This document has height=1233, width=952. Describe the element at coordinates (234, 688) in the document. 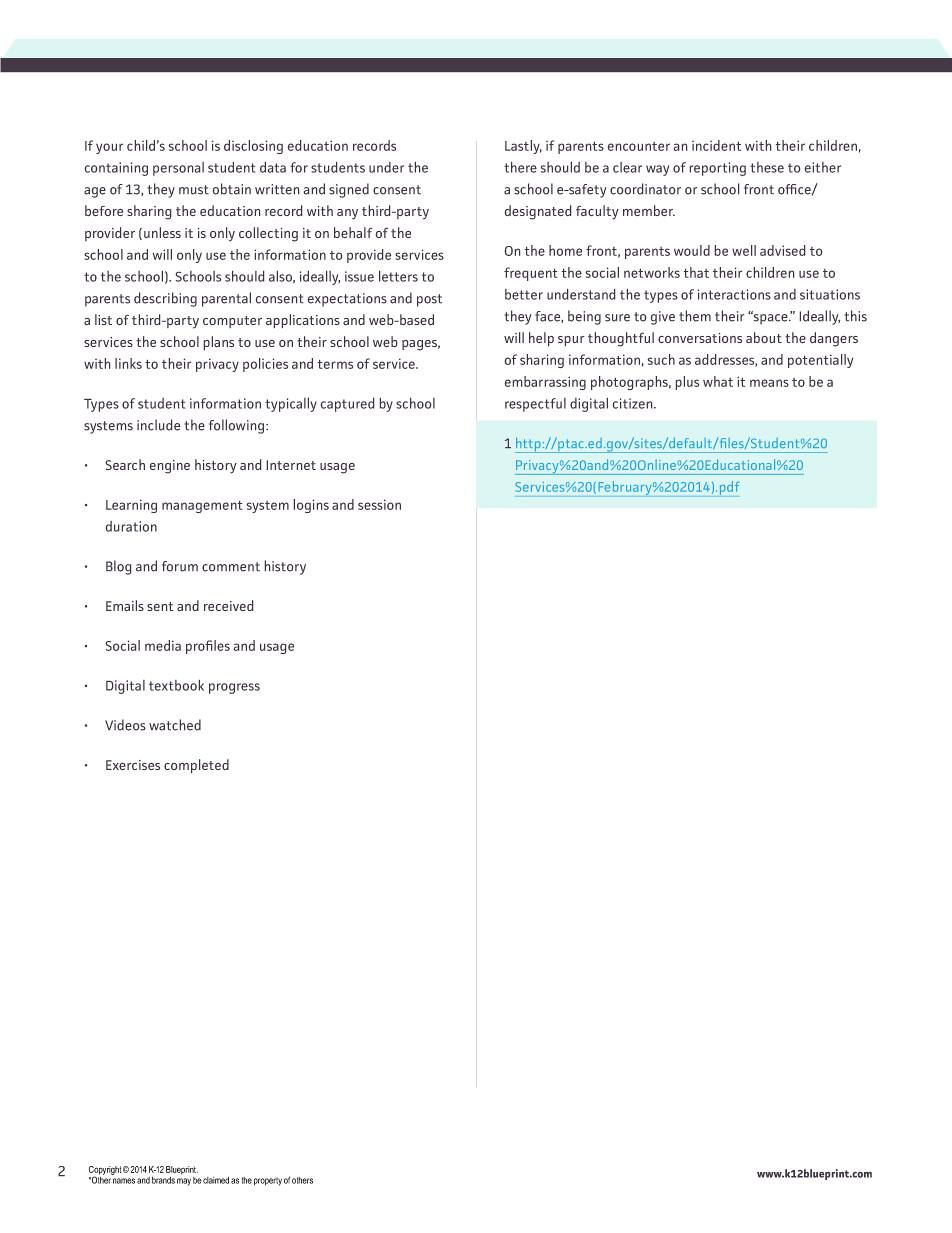

I see `progress` at that location.
